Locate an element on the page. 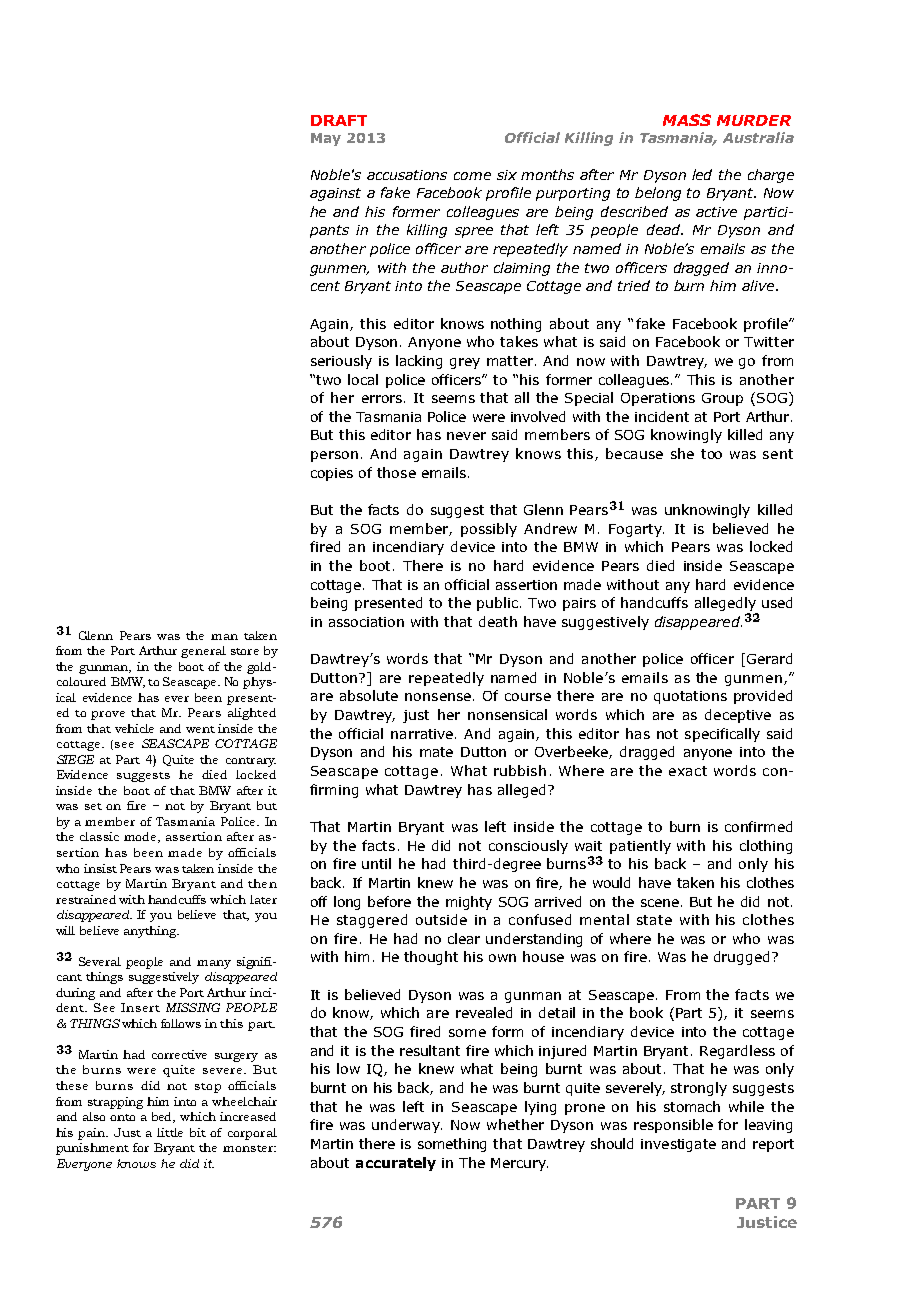 The image size is (924, 1308). onto is located at coordinates (122, 1117).
